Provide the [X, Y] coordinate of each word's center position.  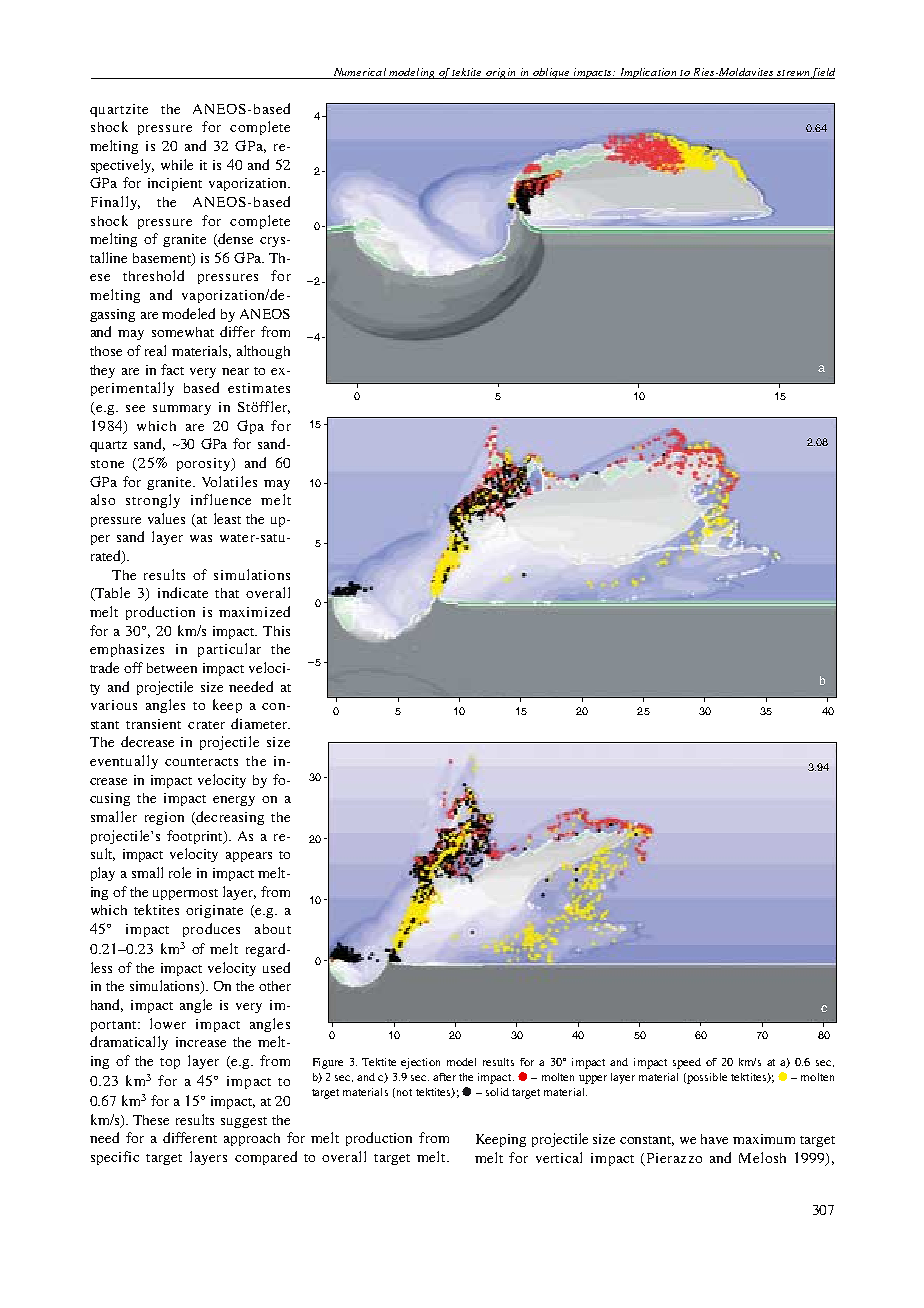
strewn [793, 74]
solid [497, 1092]
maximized [254, 611]
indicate [183, 592]
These [151, 1120]
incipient [175, 184]
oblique [551, 73]
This [276, 631]
